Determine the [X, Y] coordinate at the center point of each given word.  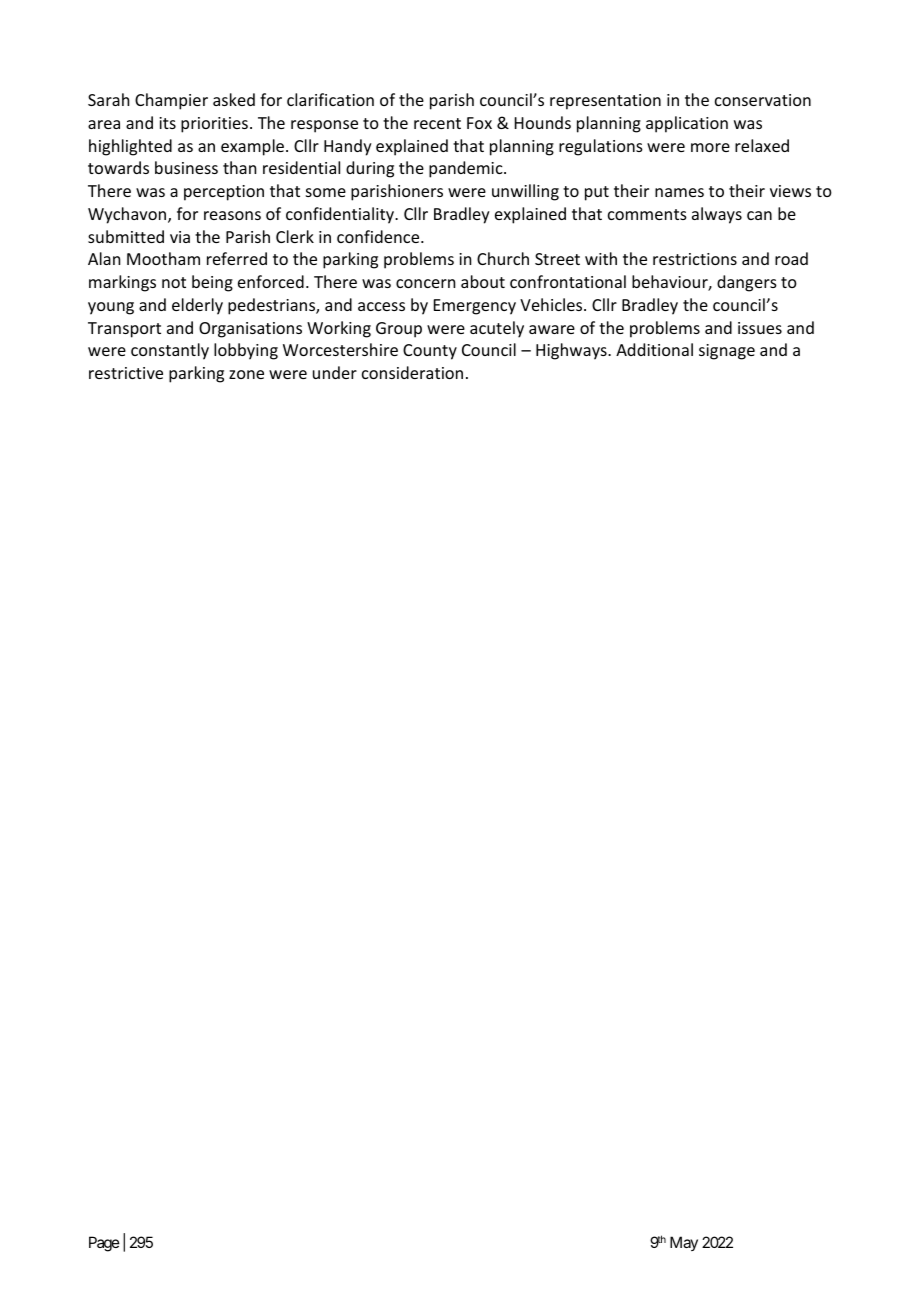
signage [727, 352]
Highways [572, 351]
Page [104, 1244]
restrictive [126, 373]
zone [246, 374]
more [710, 147]
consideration [412, 372]
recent [437, 123]
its [167, 123]
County [430, 352]
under [335, 372]
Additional [654, 349]
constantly [170, 351]
